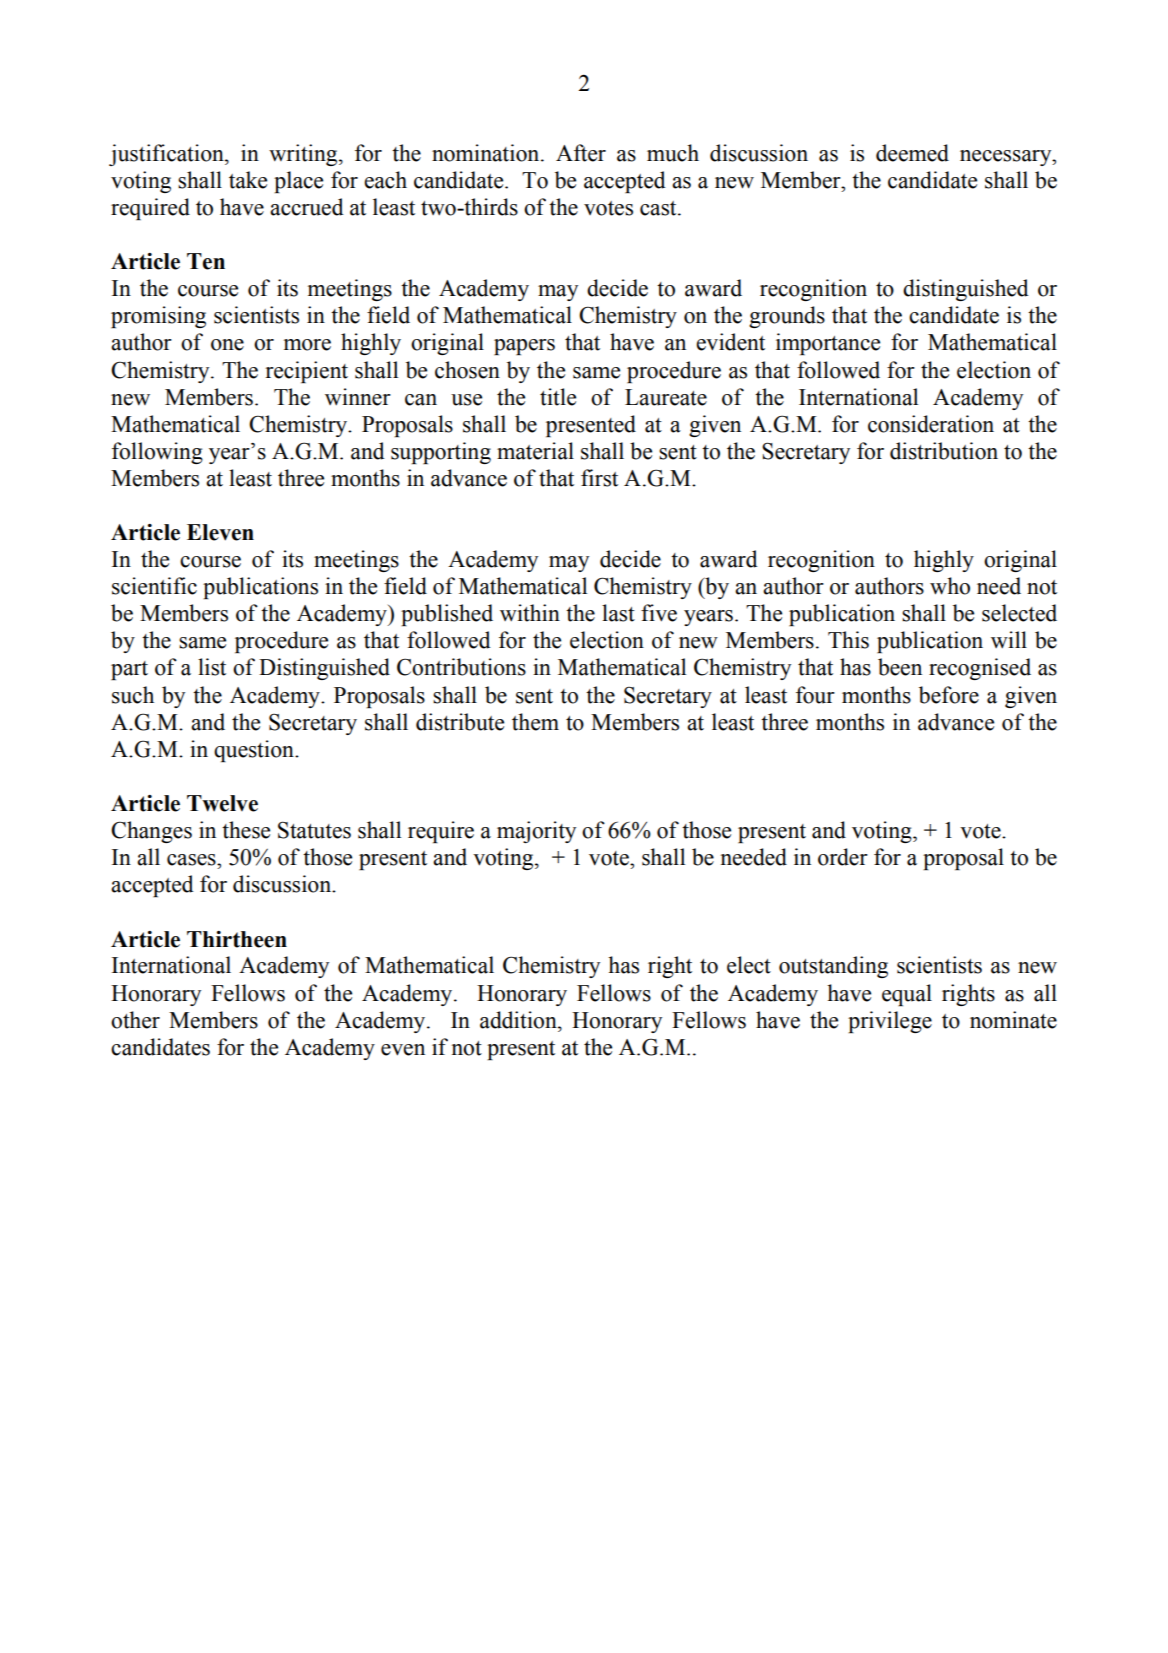 This document has height=1653, width=1168. Describe the element at coordinates (949, 695) in the document. I see `before` at that location.
